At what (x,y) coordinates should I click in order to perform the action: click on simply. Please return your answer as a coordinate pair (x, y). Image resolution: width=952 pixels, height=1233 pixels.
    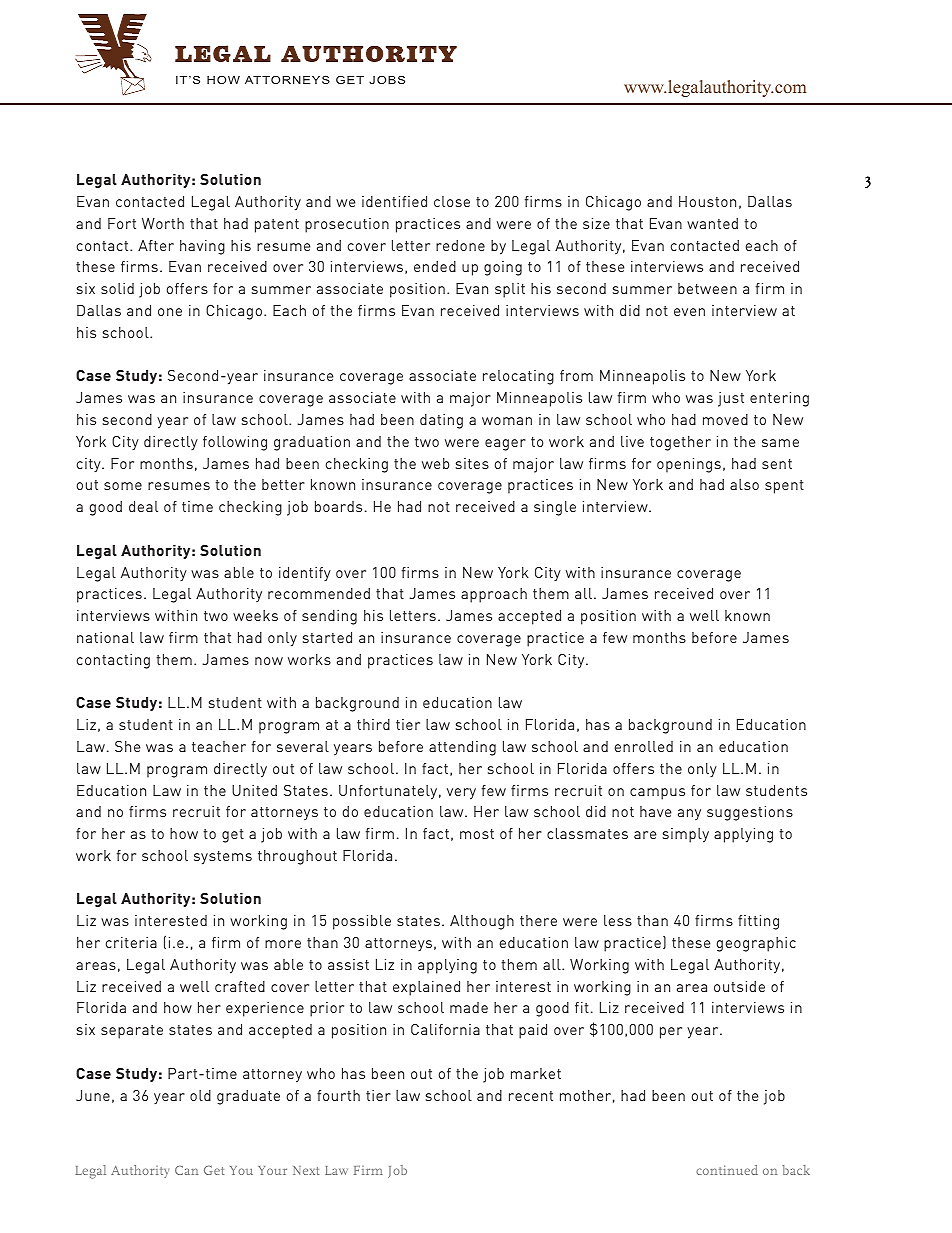
    Looking at the image, I should click on (686, 835).
